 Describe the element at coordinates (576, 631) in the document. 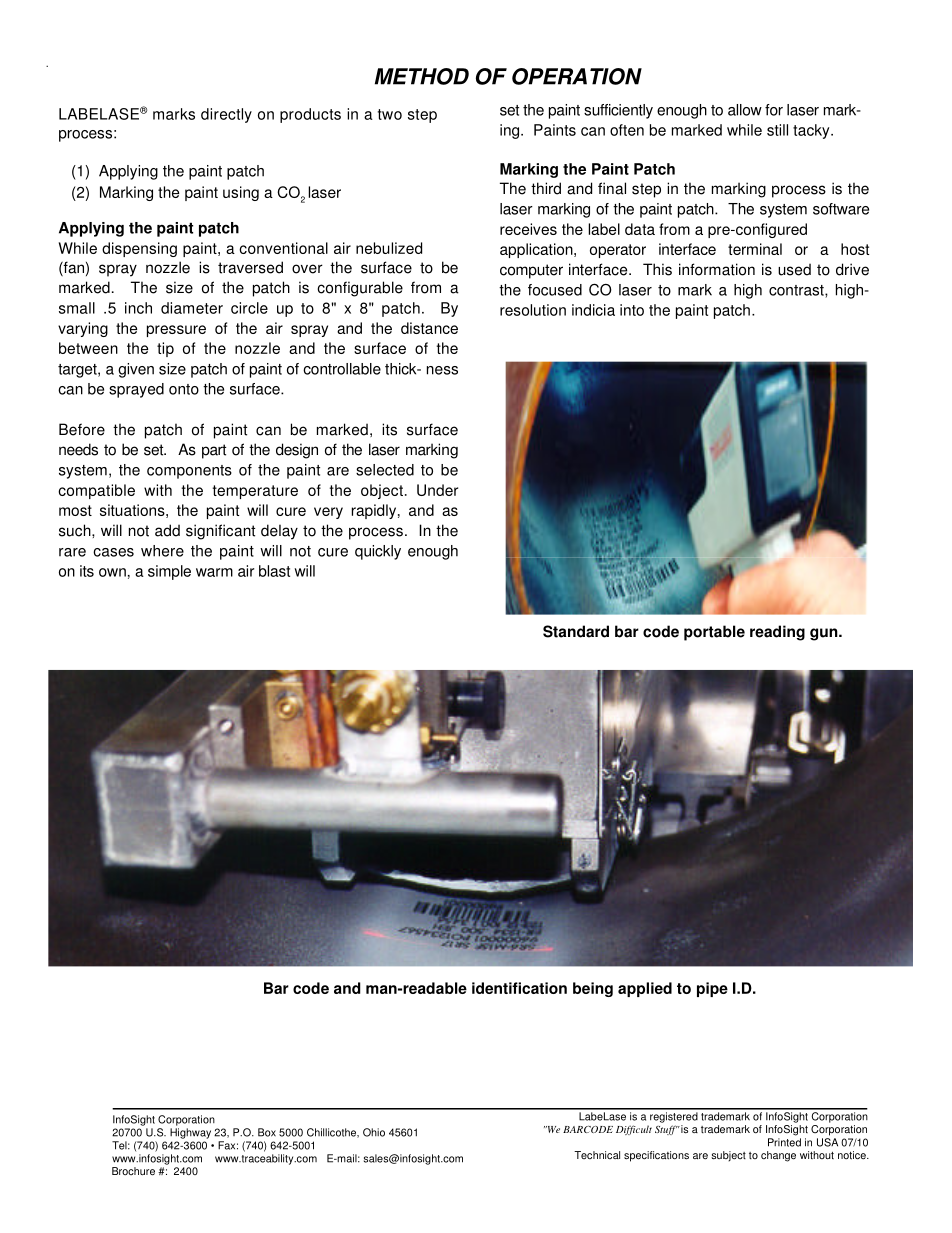

I see `Standard` at that location.
